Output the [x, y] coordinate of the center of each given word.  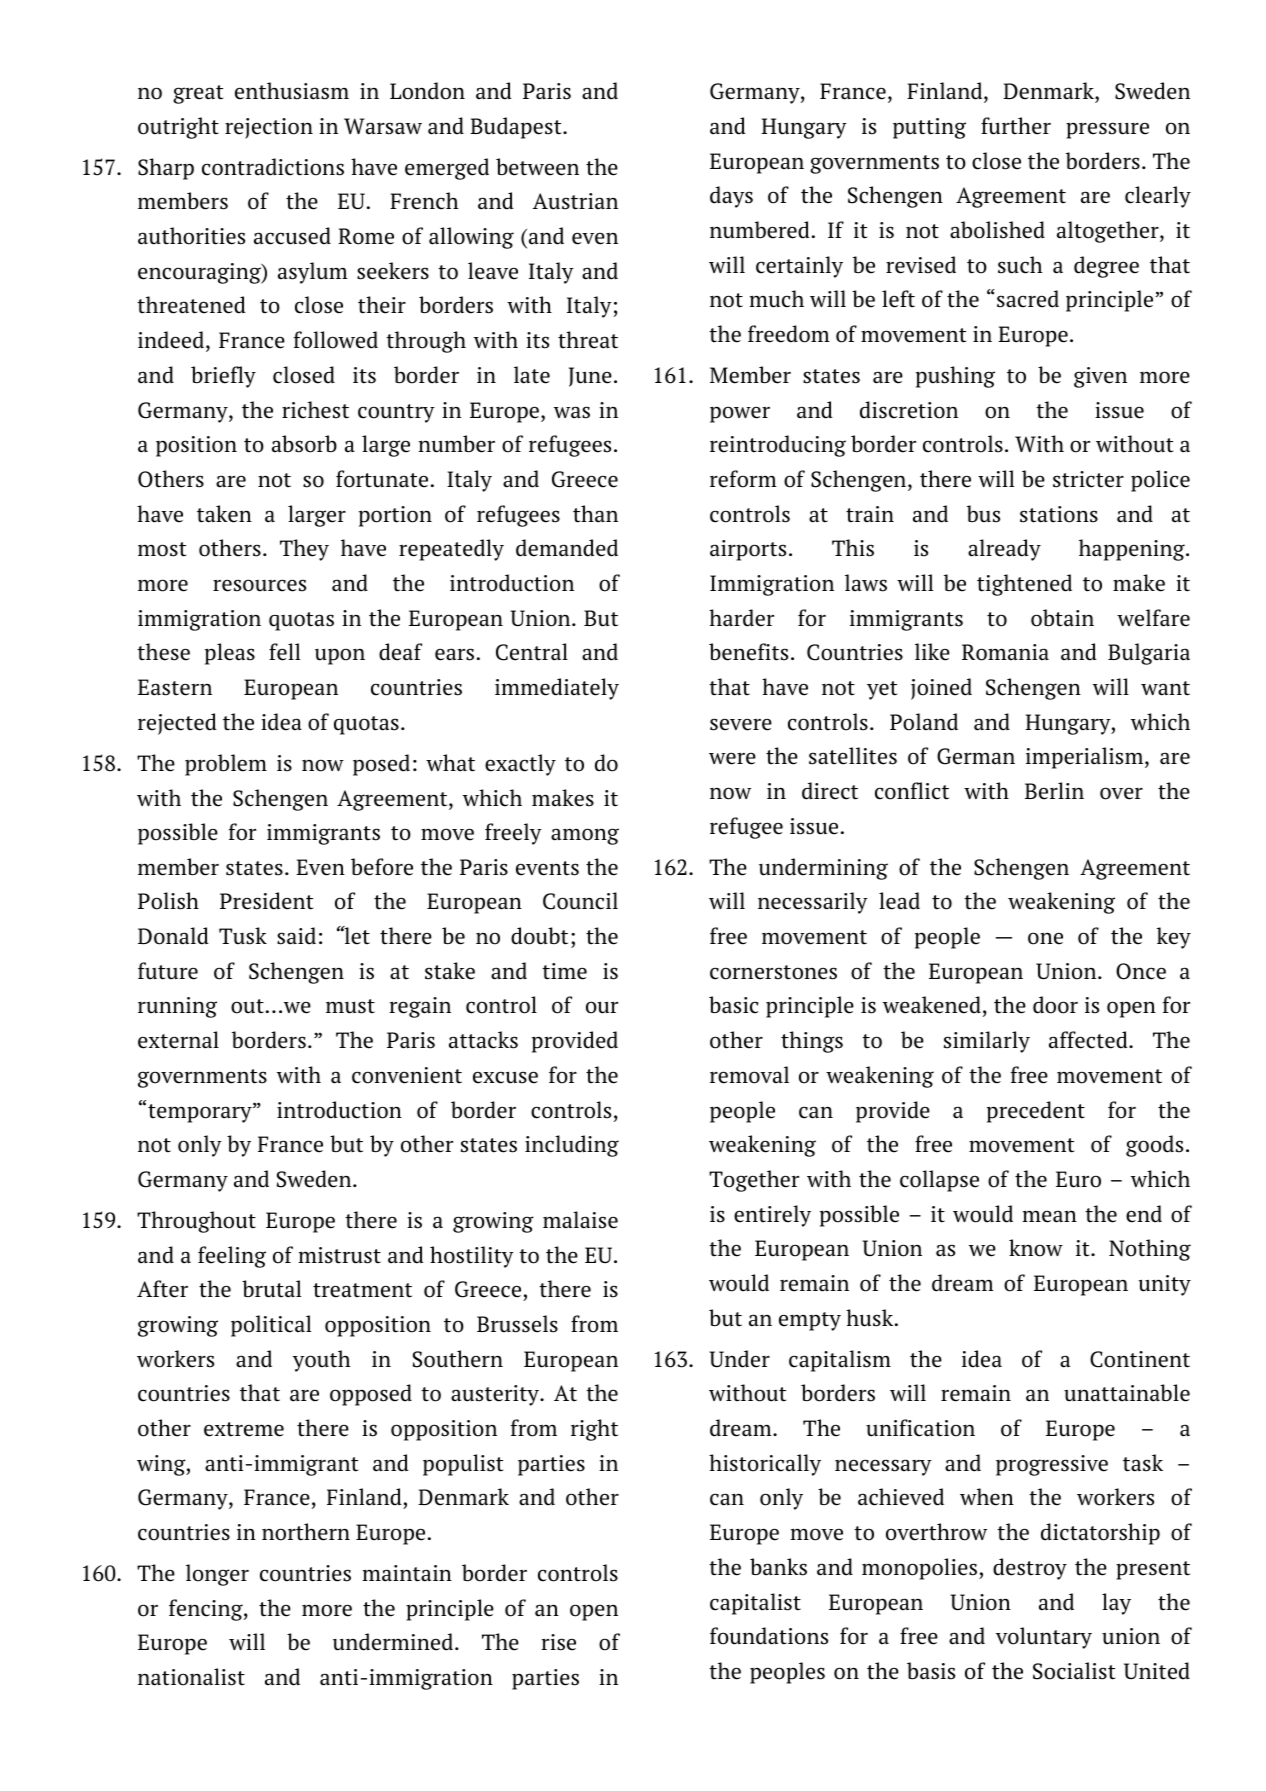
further [1016, 126]
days [731, 197]
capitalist [755, 1604]
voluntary [1044, 1638]
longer [217, 1575]
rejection [269, 128]
